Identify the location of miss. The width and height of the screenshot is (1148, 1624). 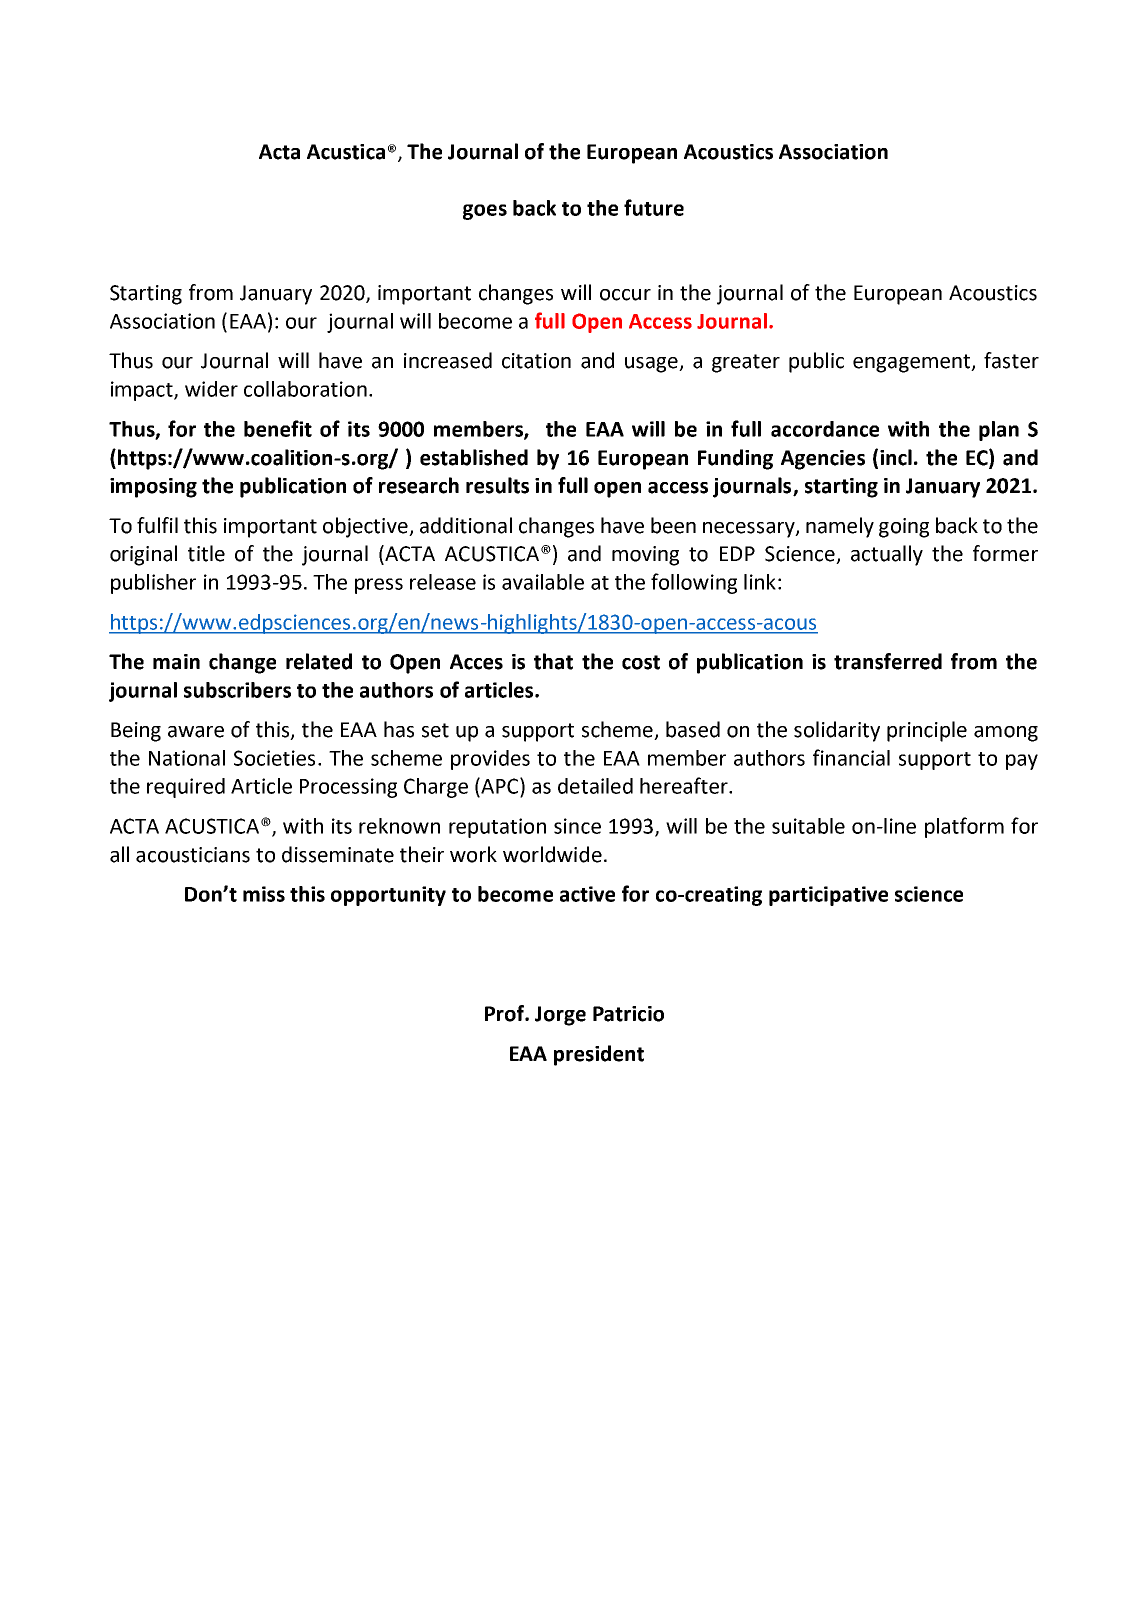
(264, 894).
